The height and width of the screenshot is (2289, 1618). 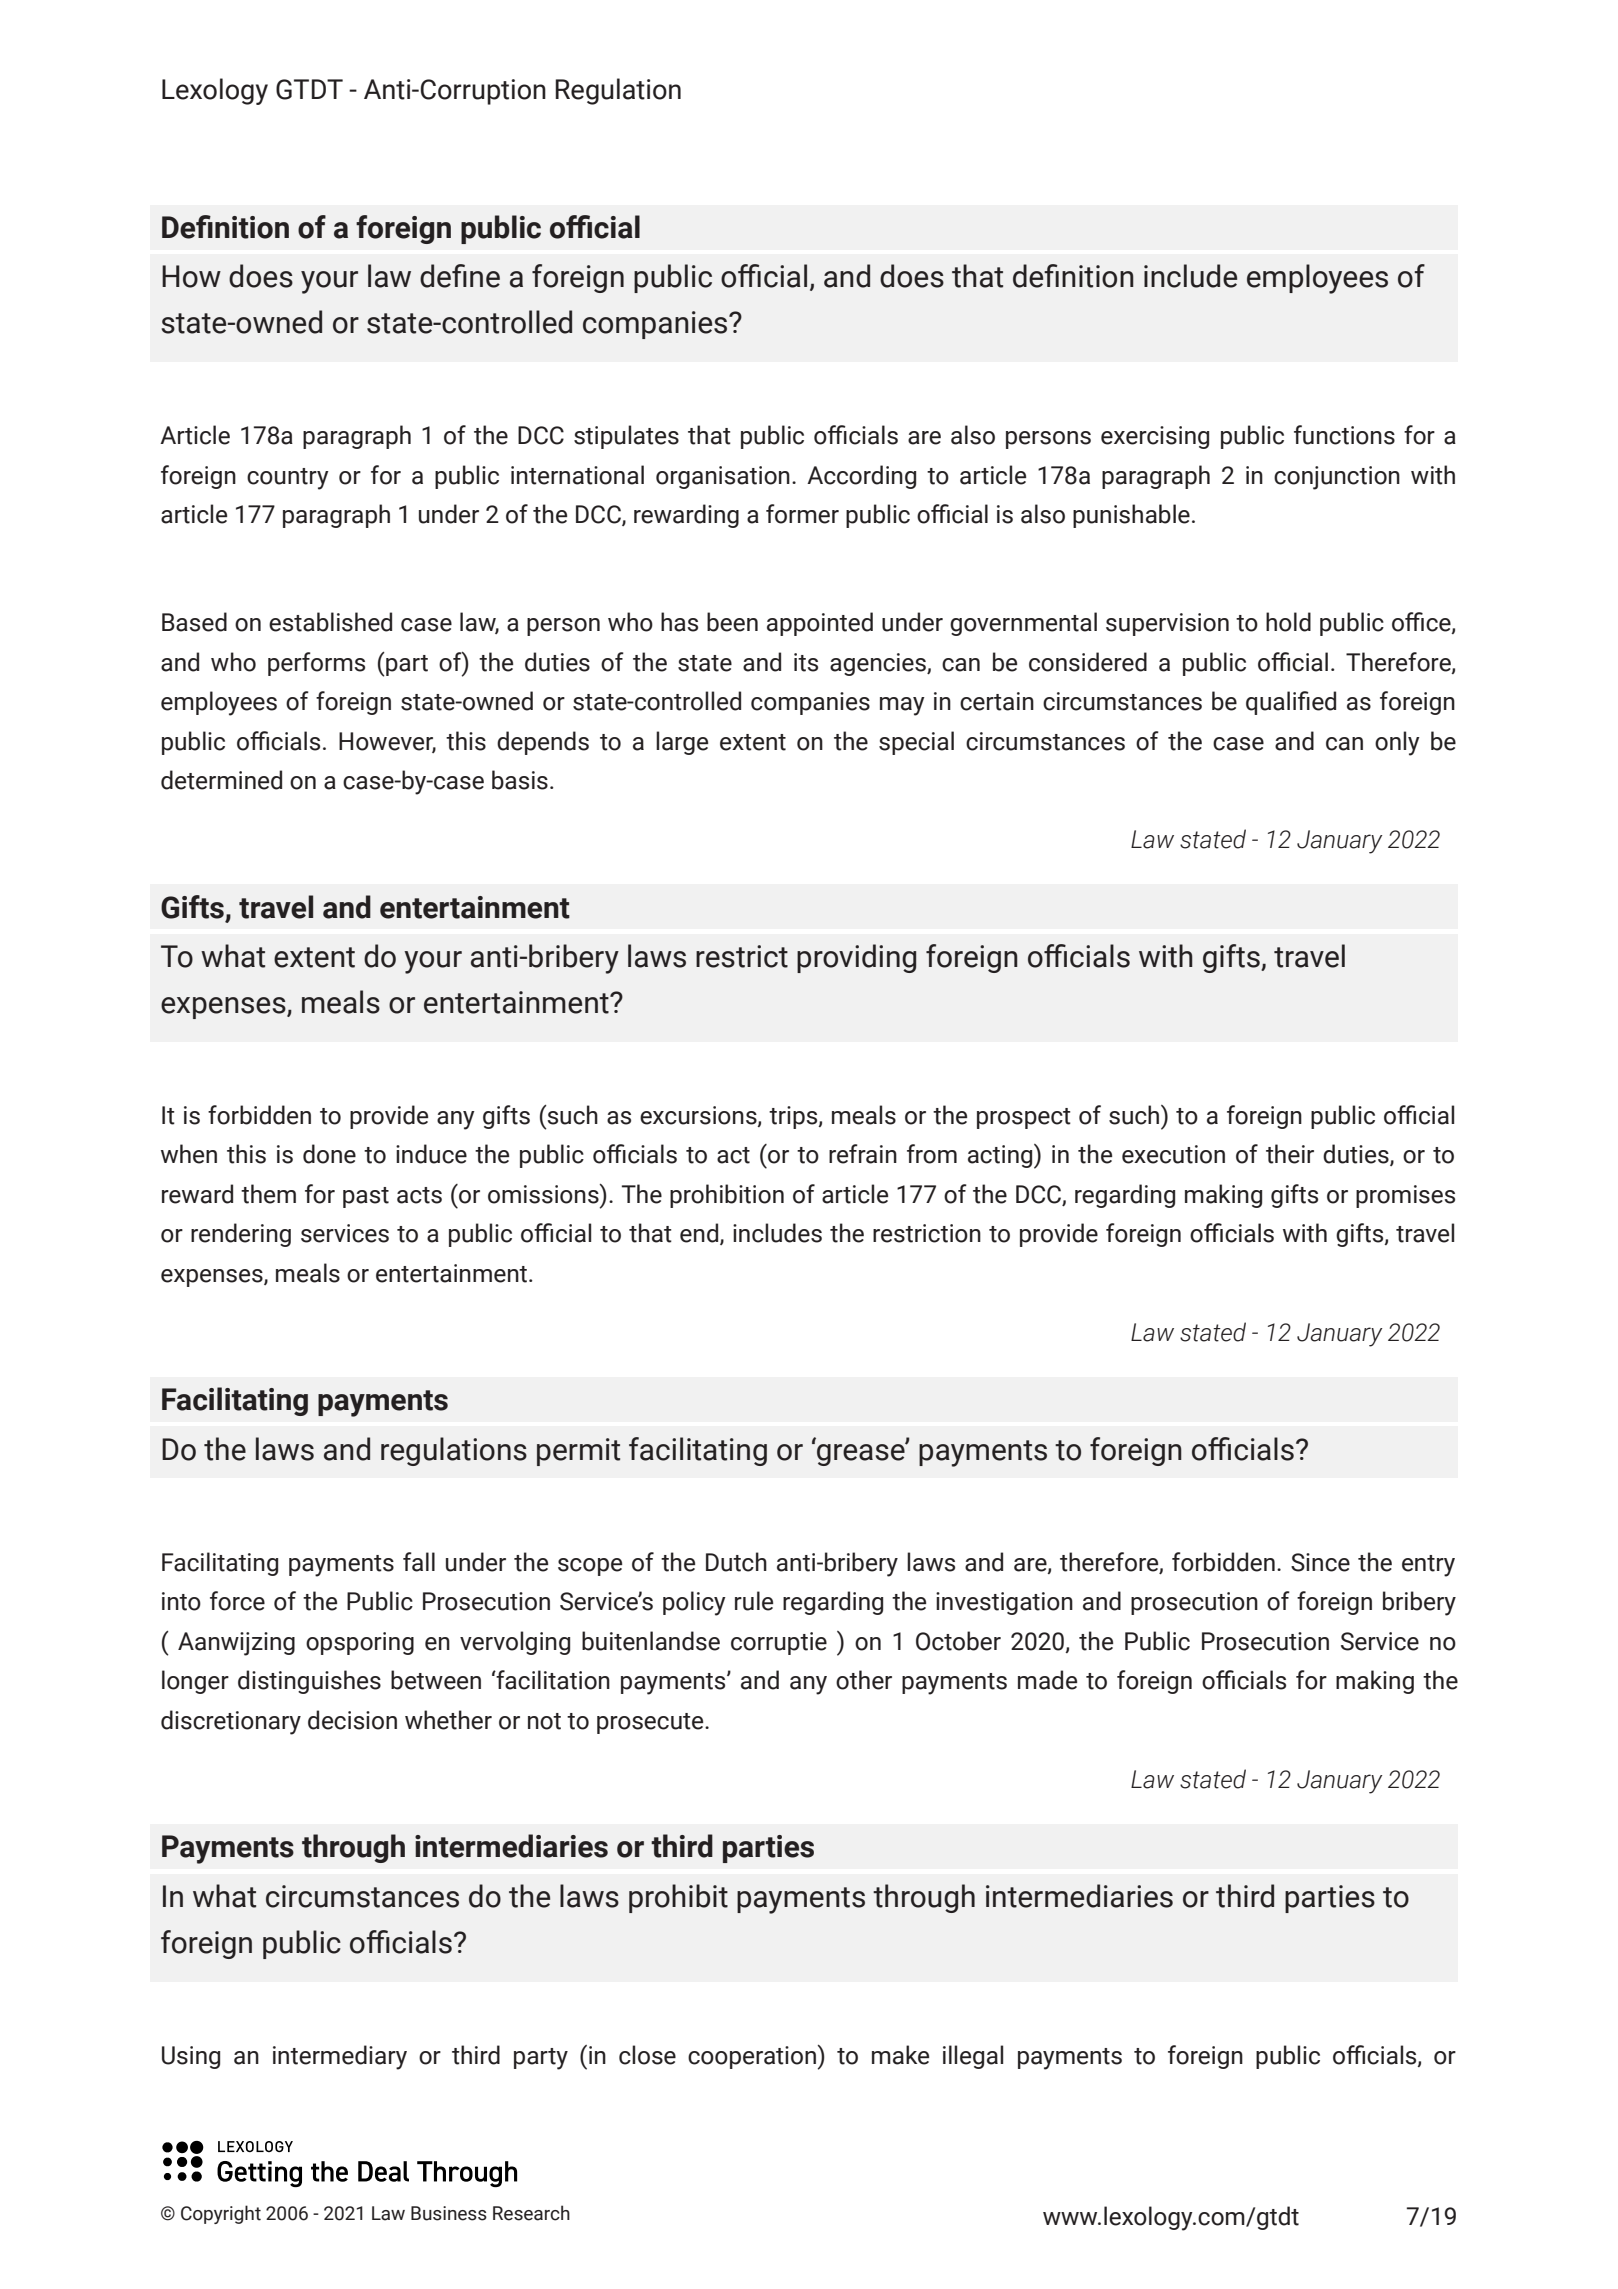 I want to click on determined, so click(x=221, y=780).
